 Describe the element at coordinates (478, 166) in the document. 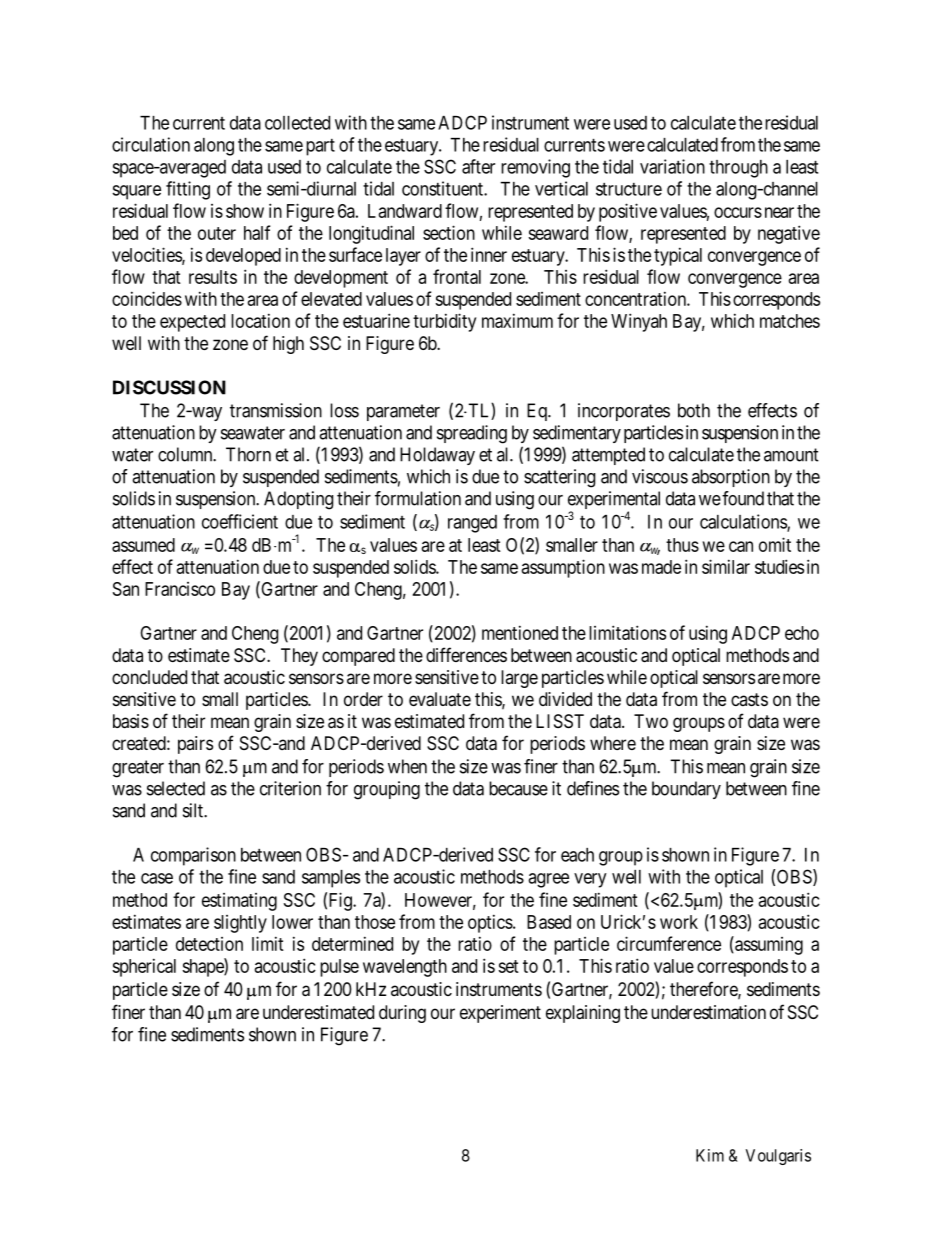

I see `after` at that location.
